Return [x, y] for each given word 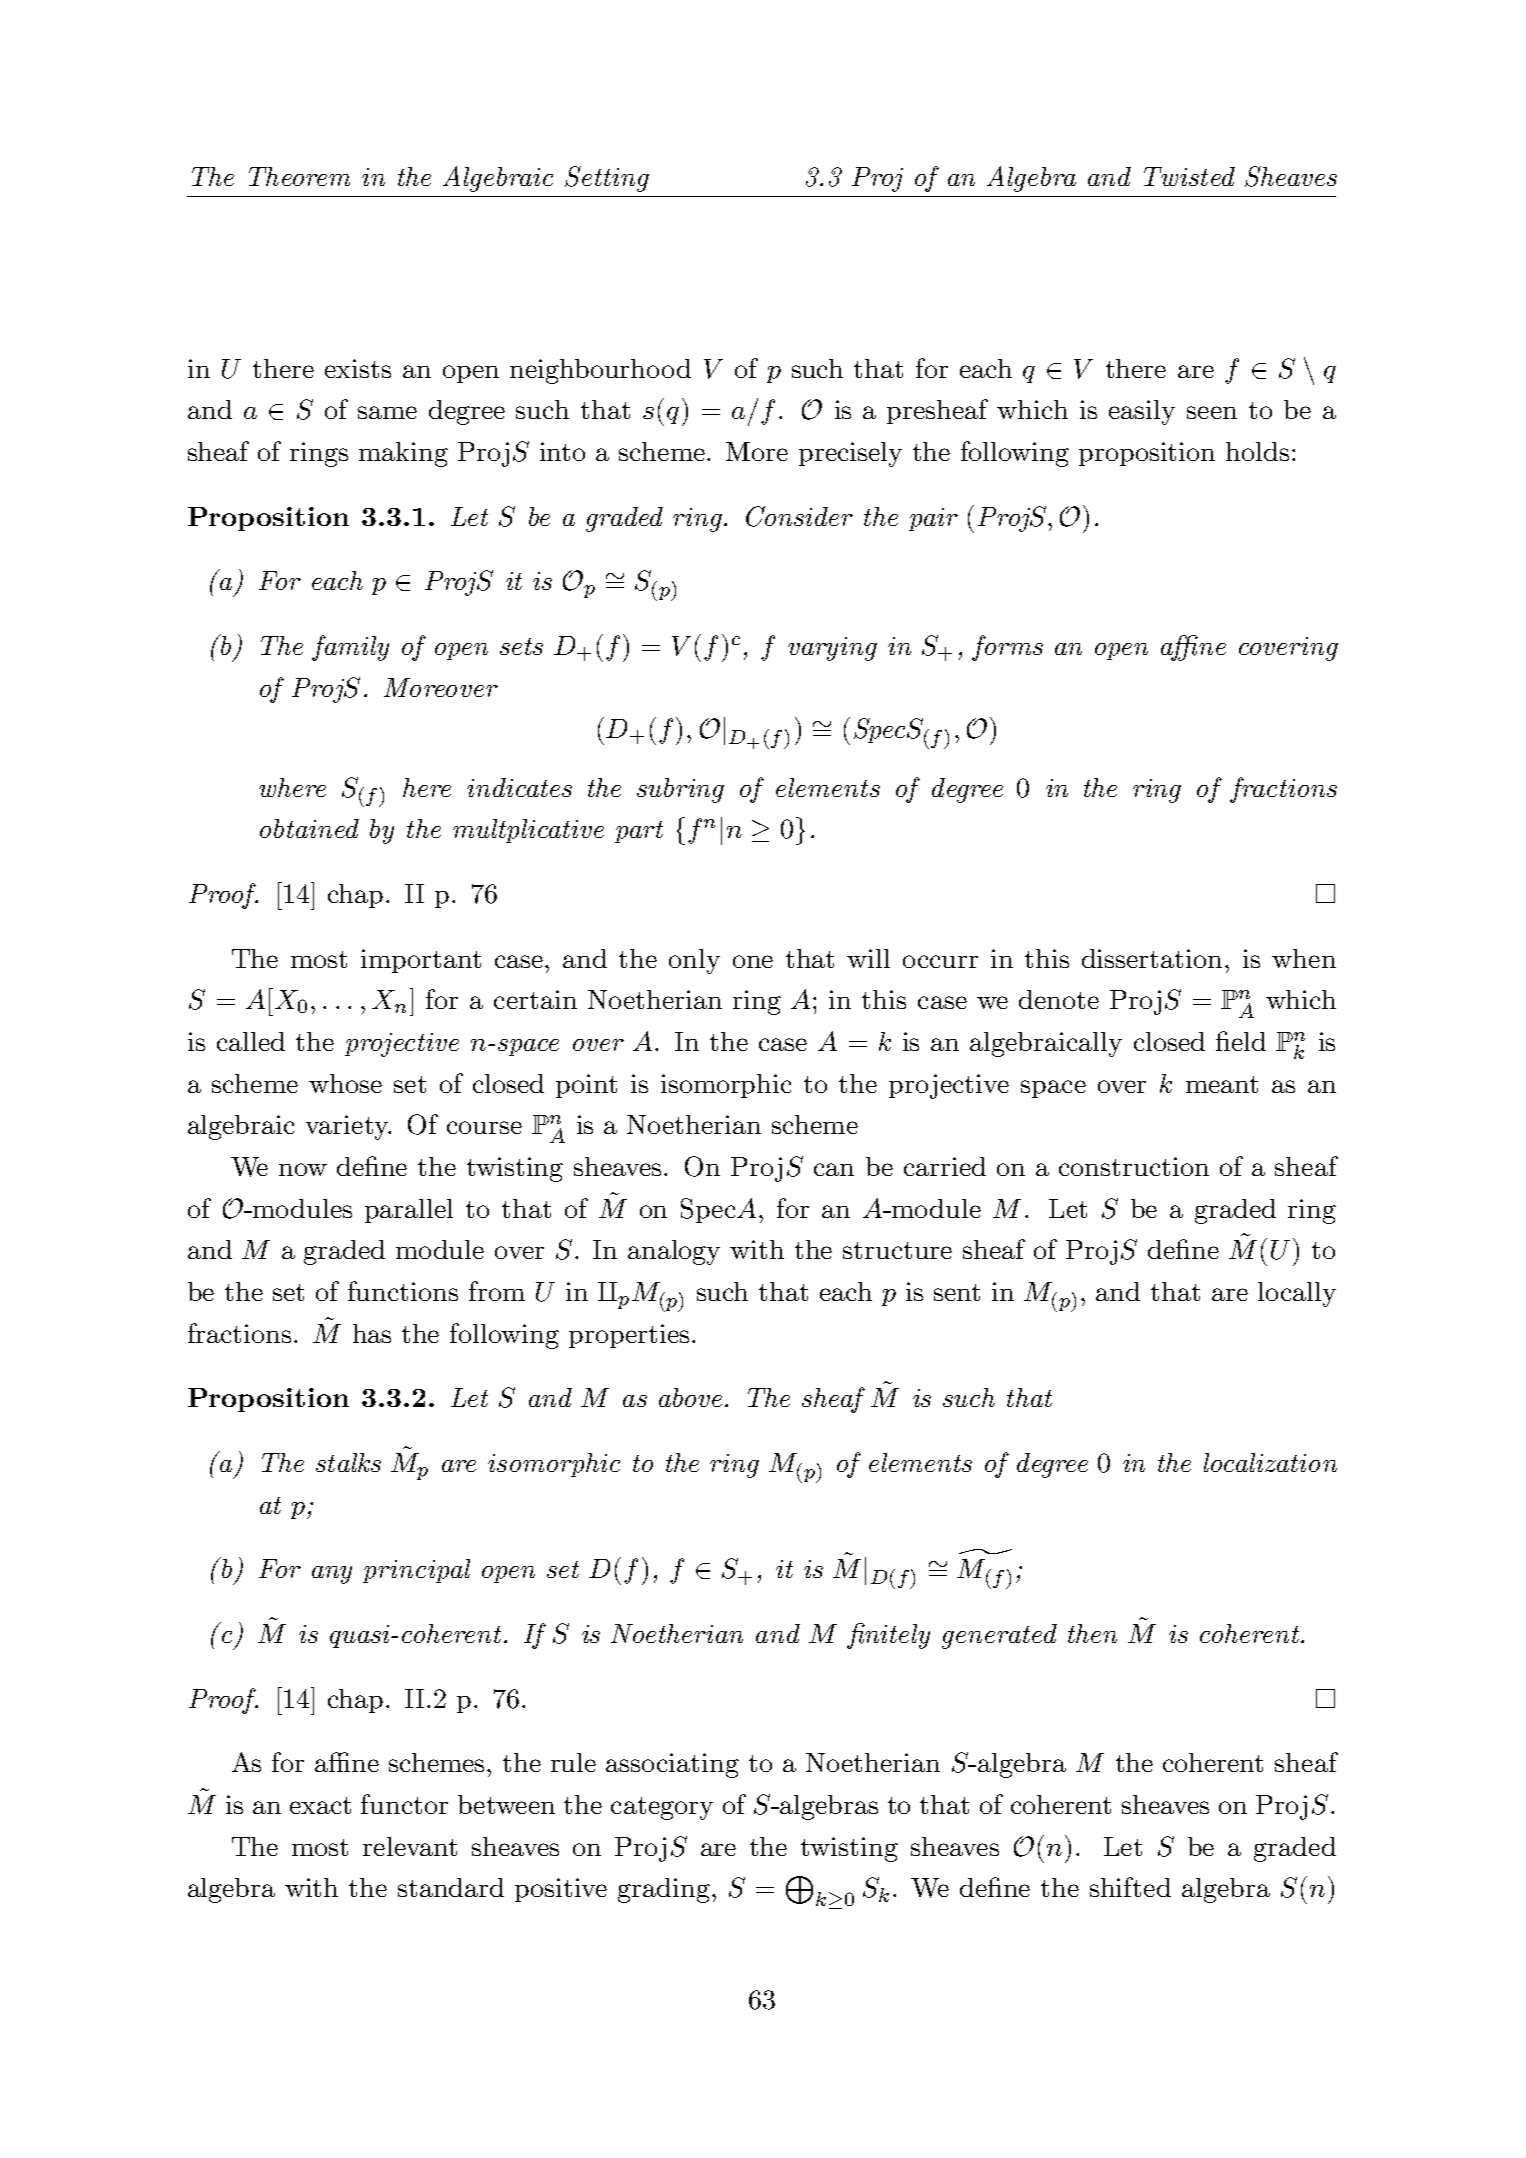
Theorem [299, 176]
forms [1007, 648]
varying [832, 649]
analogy [674, 1252]
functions [403, 1291]
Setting [607, 179]
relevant [410, 1846]
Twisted [1189, 176]
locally [1297, 1294]
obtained [309, 828]
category [662, 1808]
